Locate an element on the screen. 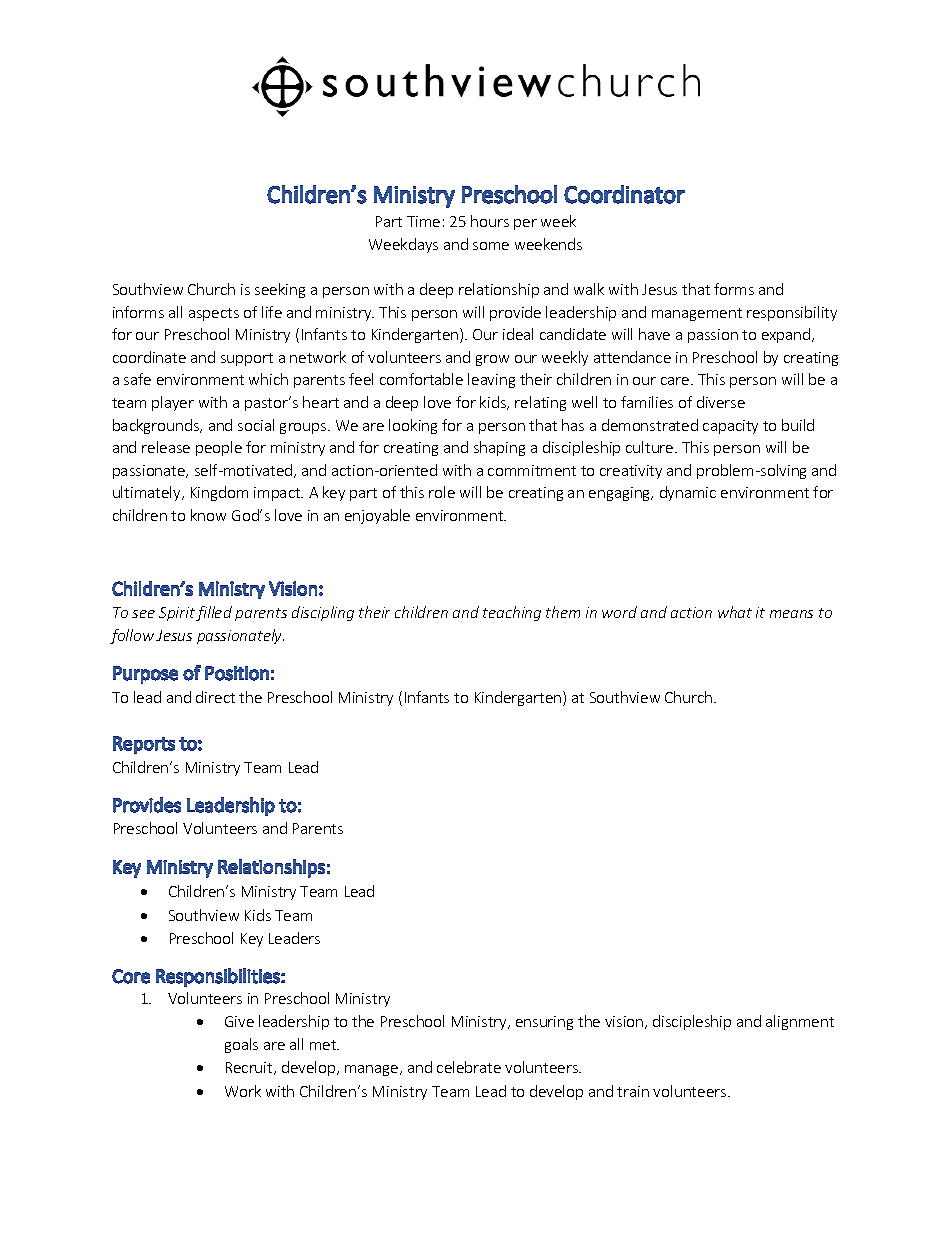 This screenshot has height=1233, width=952. Coordinator is located at coordinates (624, 194).
